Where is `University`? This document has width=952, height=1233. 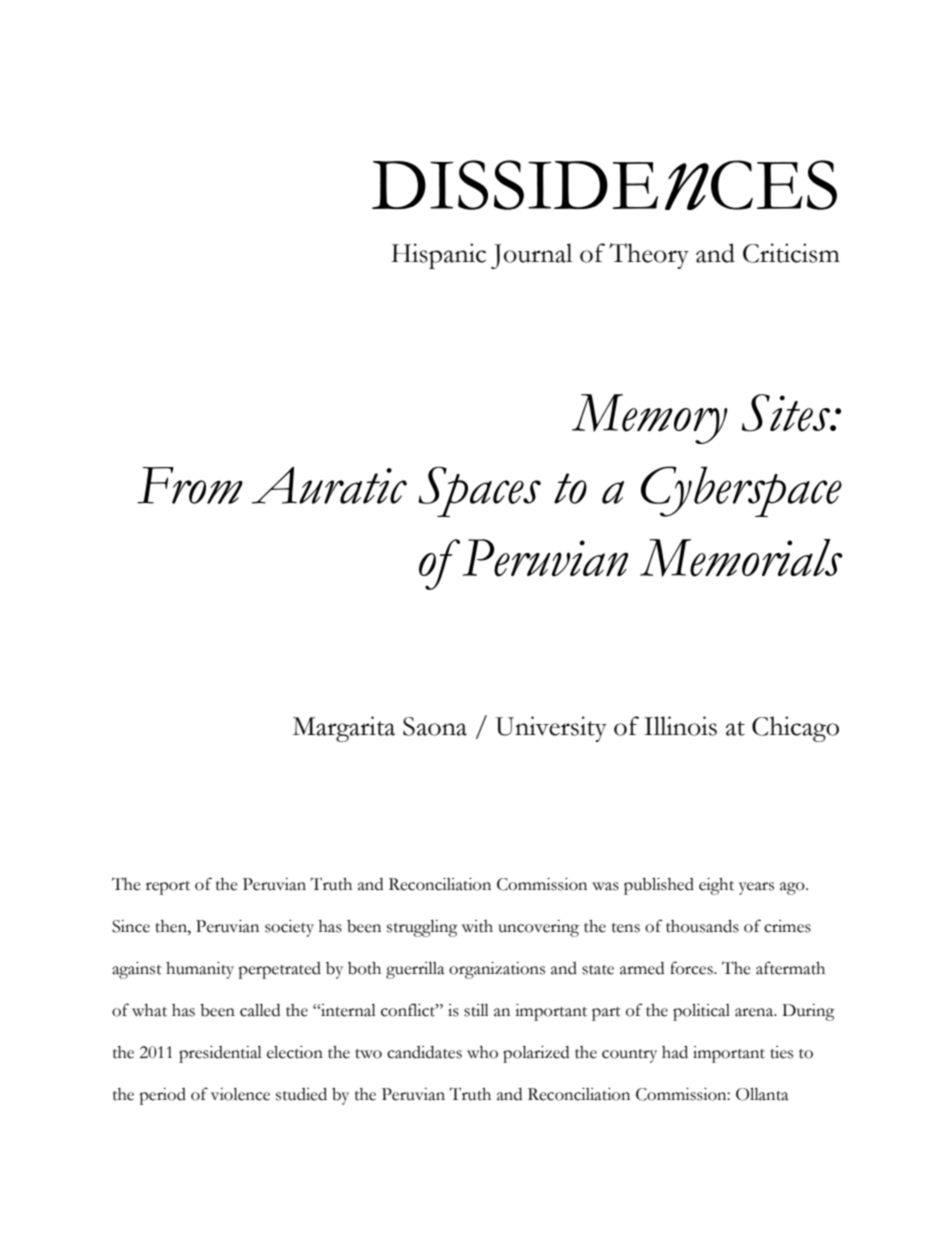
University is located at coordinates (551, 729).
